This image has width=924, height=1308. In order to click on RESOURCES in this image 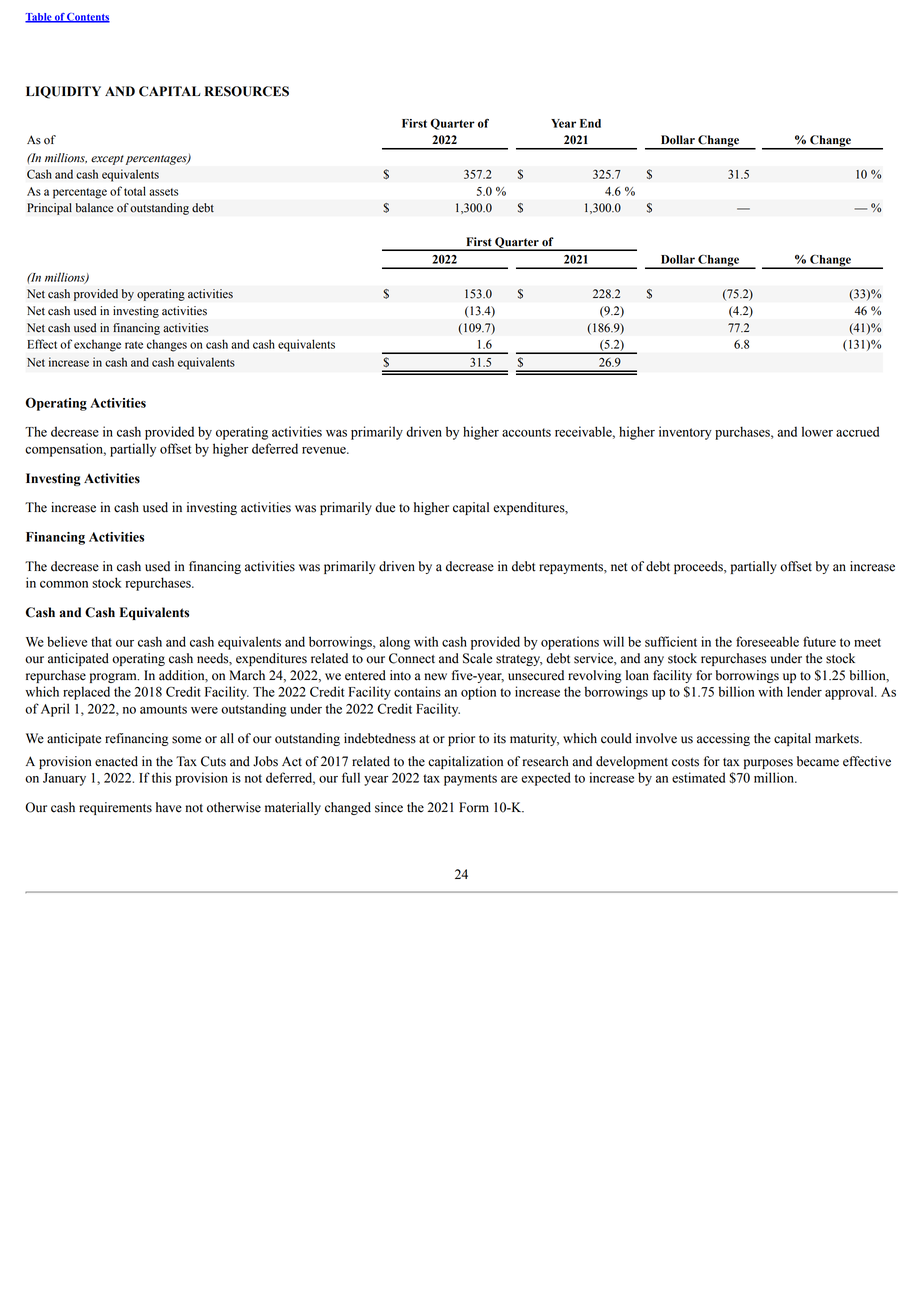, I will do `click(247, 91)`.
